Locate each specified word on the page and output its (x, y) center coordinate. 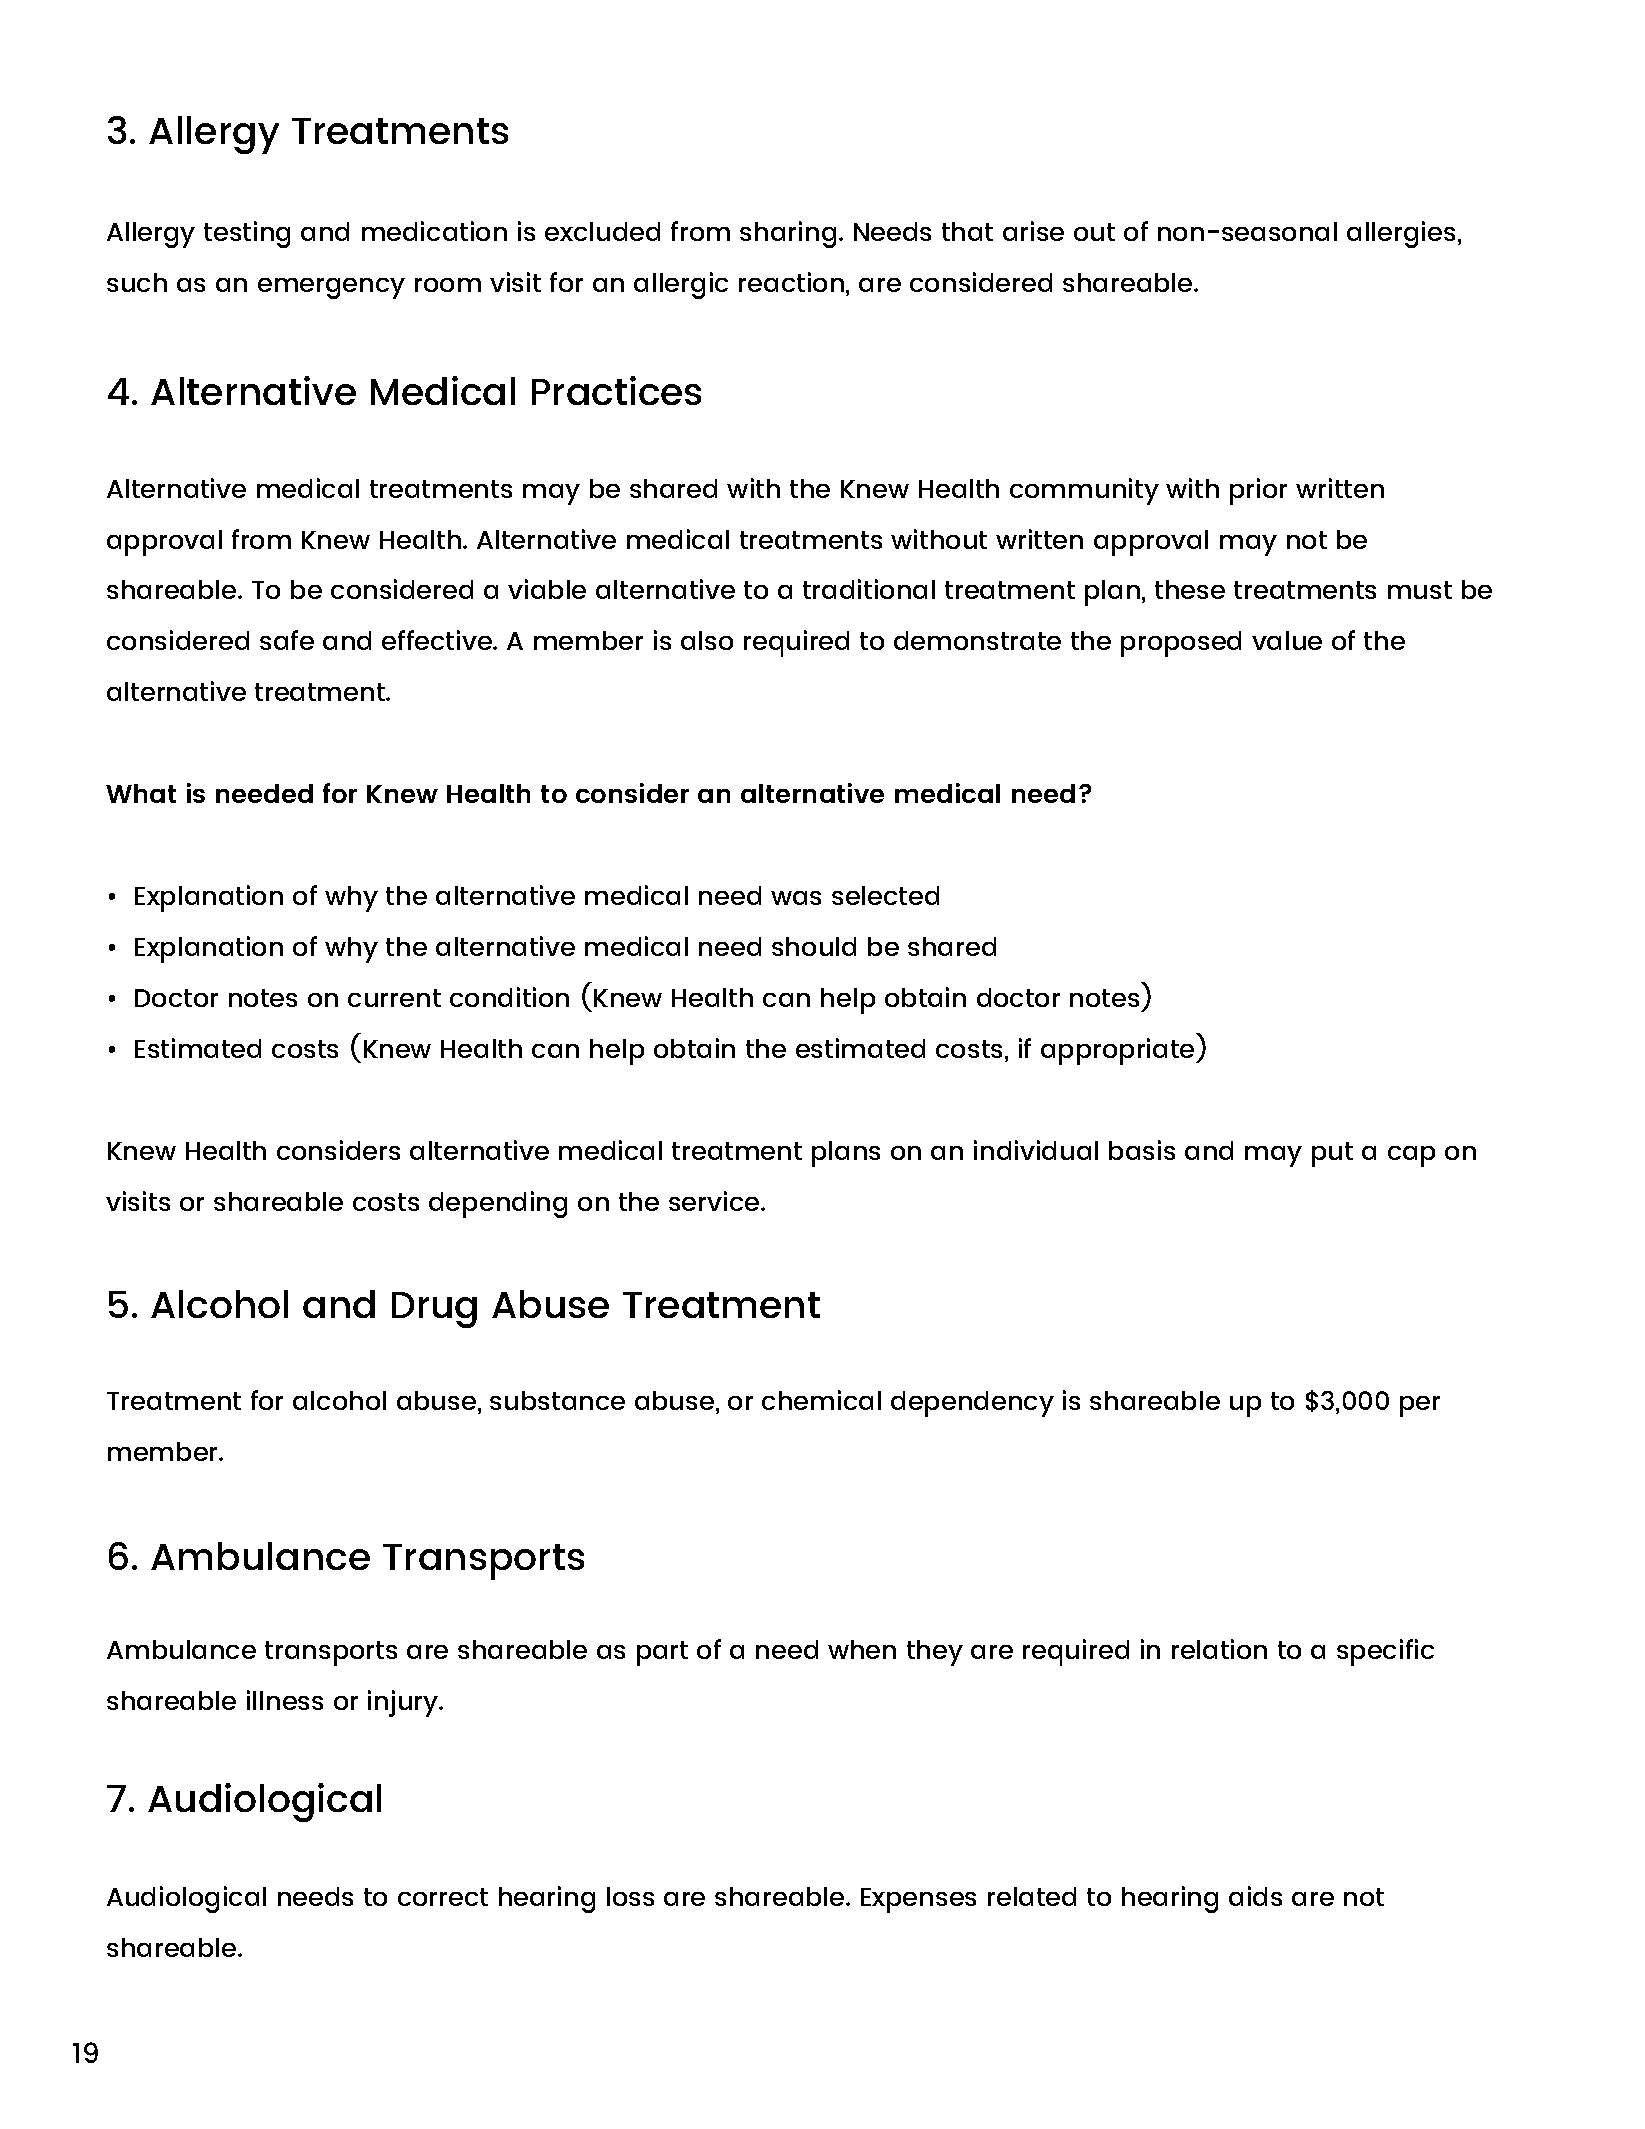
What (141, 793)
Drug (434, 1310)
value (1287, 640)
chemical (821, 1400)
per (1420, 1406)
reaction (791, 282)
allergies (1401, 234)
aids (1255, 1896)
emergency (331, 288)
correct (443, 1897)
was (796, 898)
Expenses (918, 1900)
